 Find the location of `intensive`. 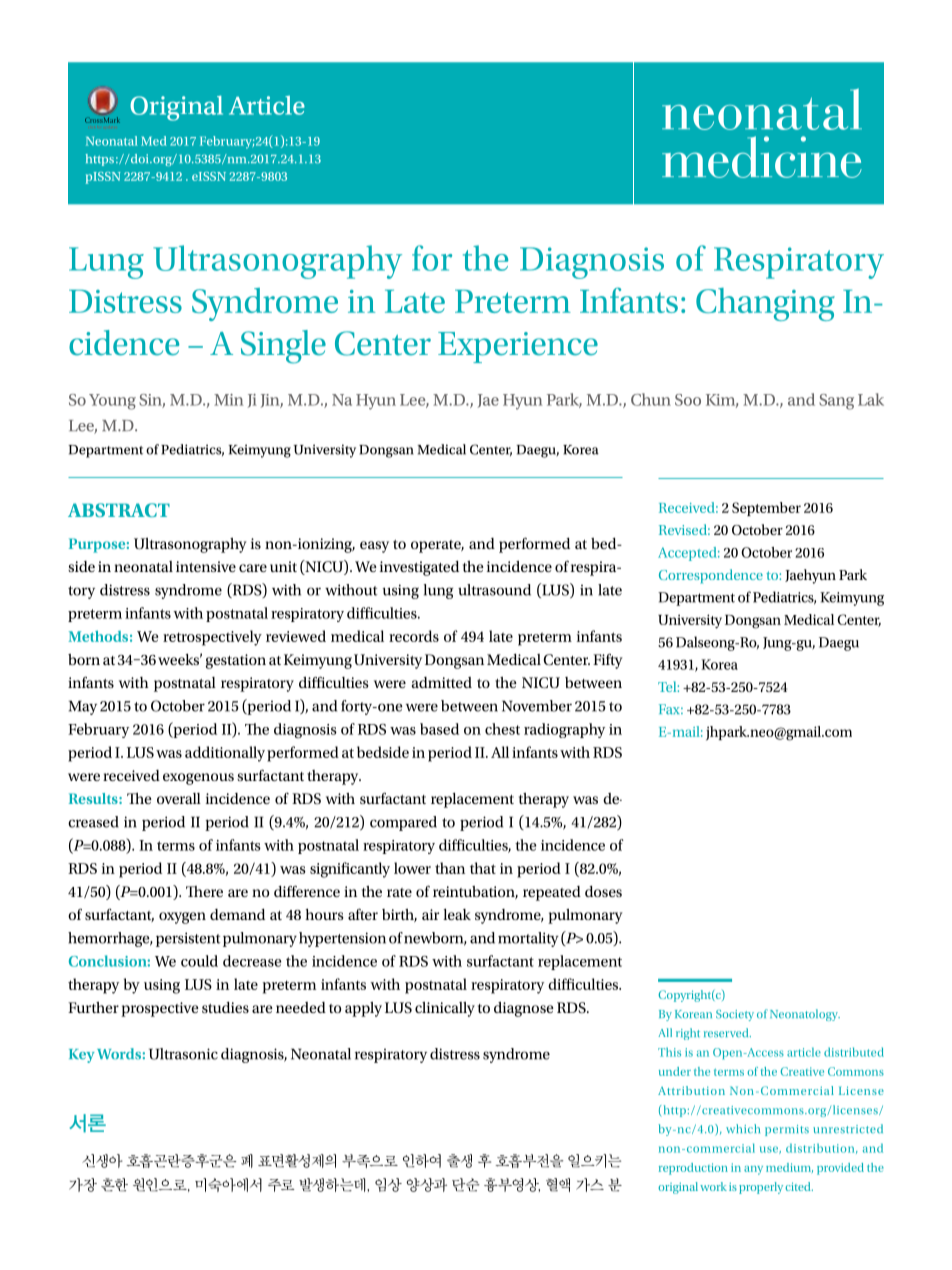

intensive is located at coordinates (206, 566).
